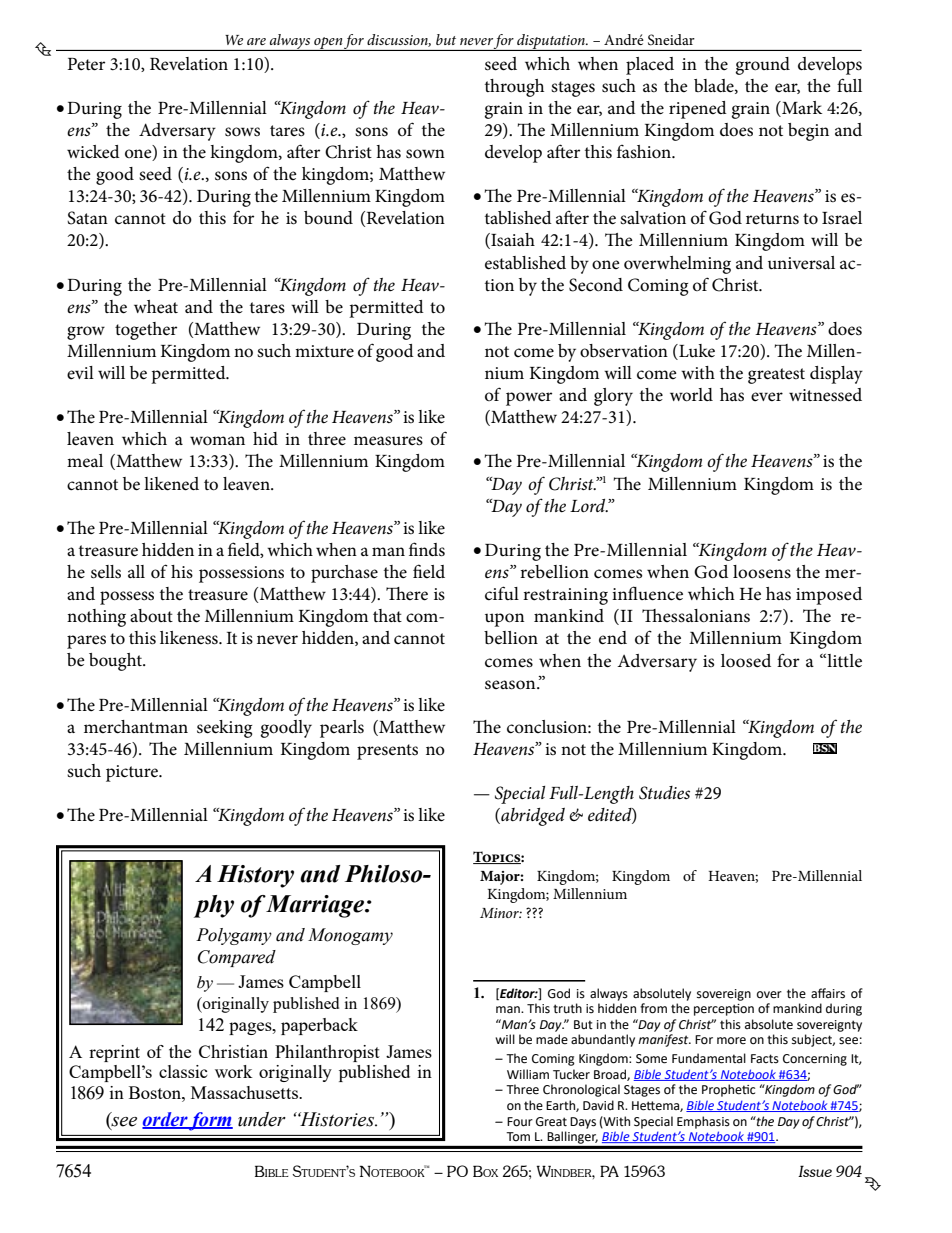 Image resolution: width=952 pixels, height=1233 pixels. Describe the element at coordinates (703, 1122) in the document. I see `Emphasis` at that location.
